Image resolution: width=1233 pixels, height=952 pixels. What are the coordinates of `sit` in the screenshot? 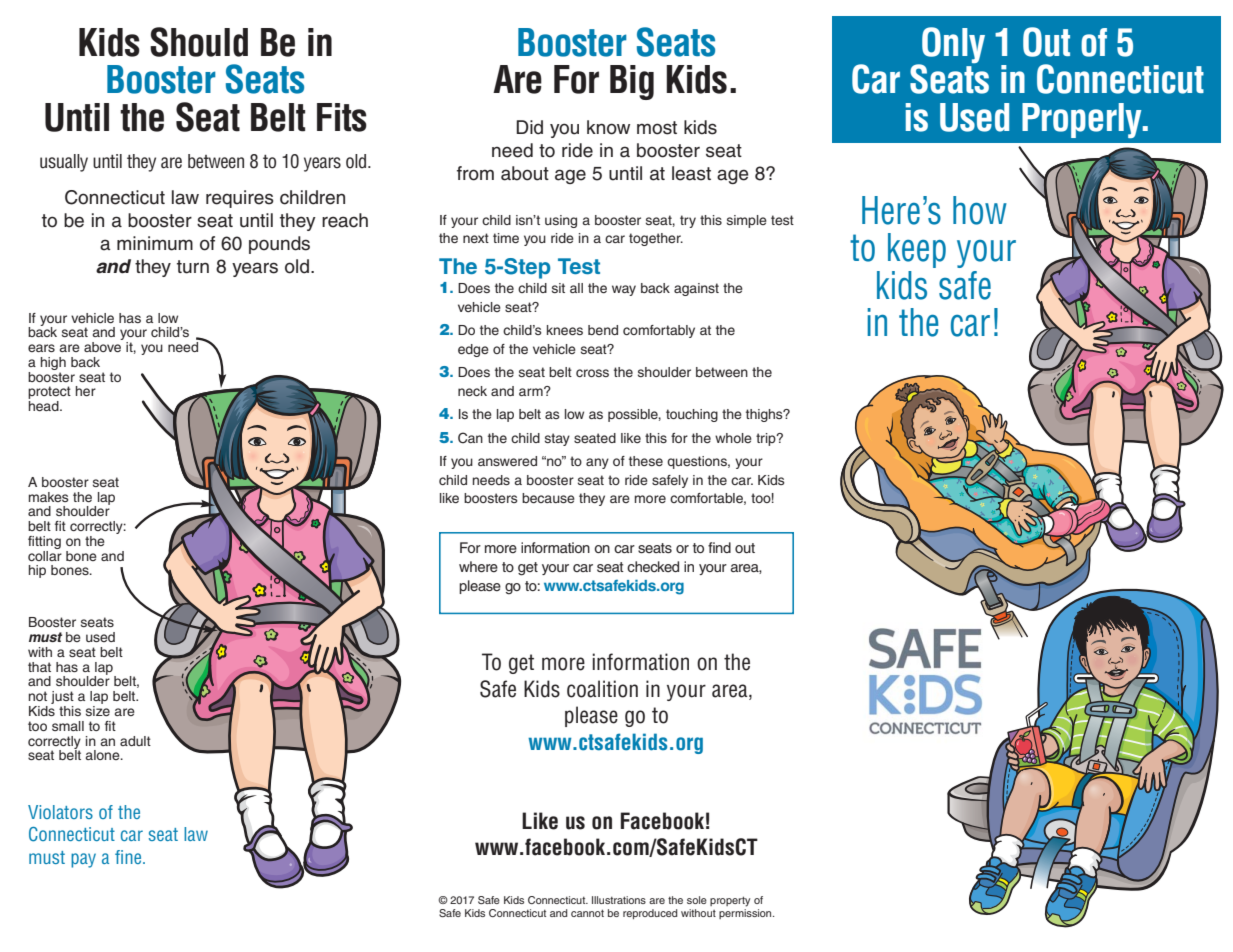 It's located at (558, 288).
